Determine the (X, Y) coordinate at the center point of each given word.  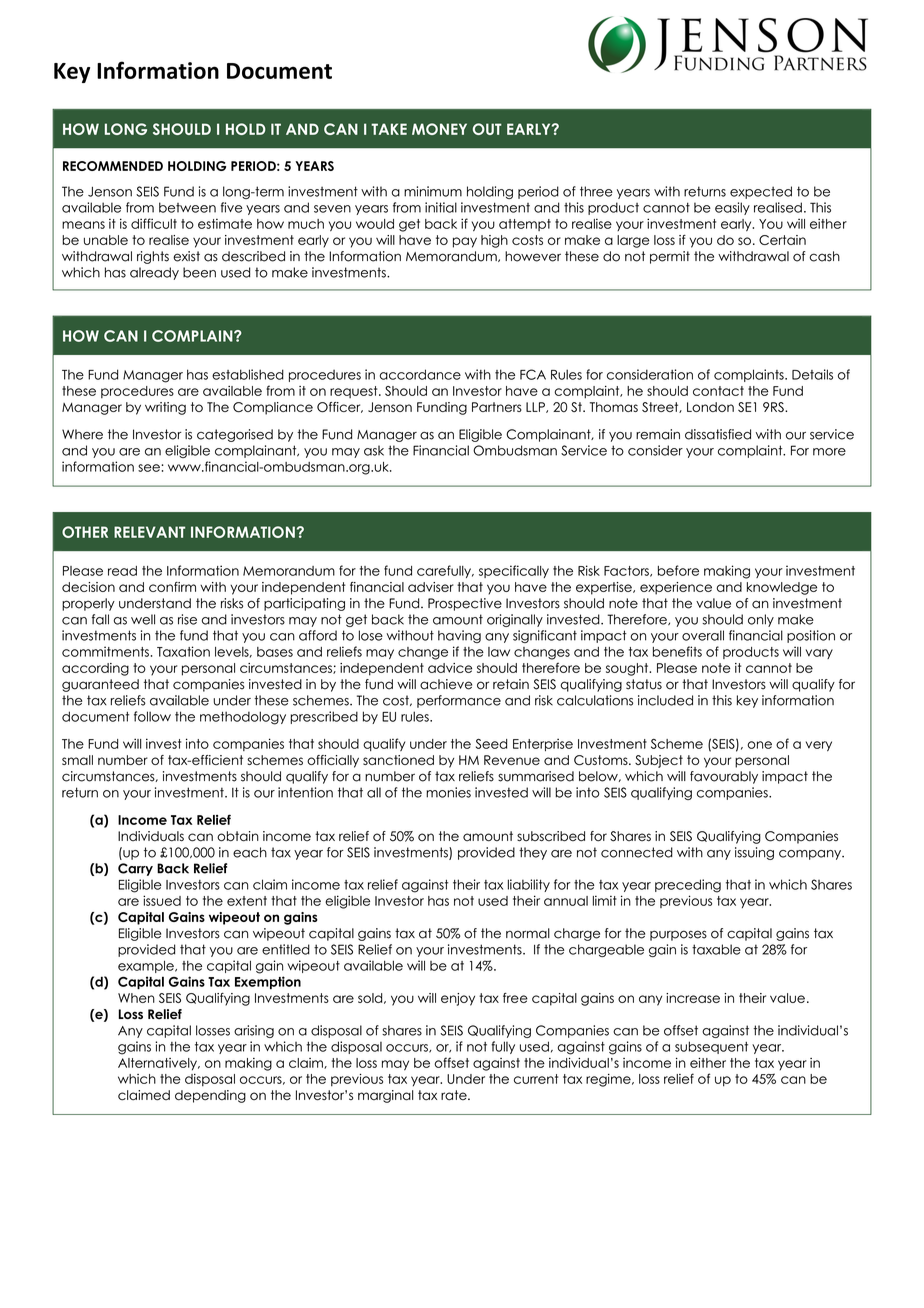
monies (448, 792)
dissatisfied (718, 434)
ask (374, 450)
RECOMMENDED (113, 166)
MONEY (439, 129)
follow (152, 716)
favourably (724, 777)
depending (210, 1096)
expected (761, 192)
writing (165, 408)
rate (455, 1095)
